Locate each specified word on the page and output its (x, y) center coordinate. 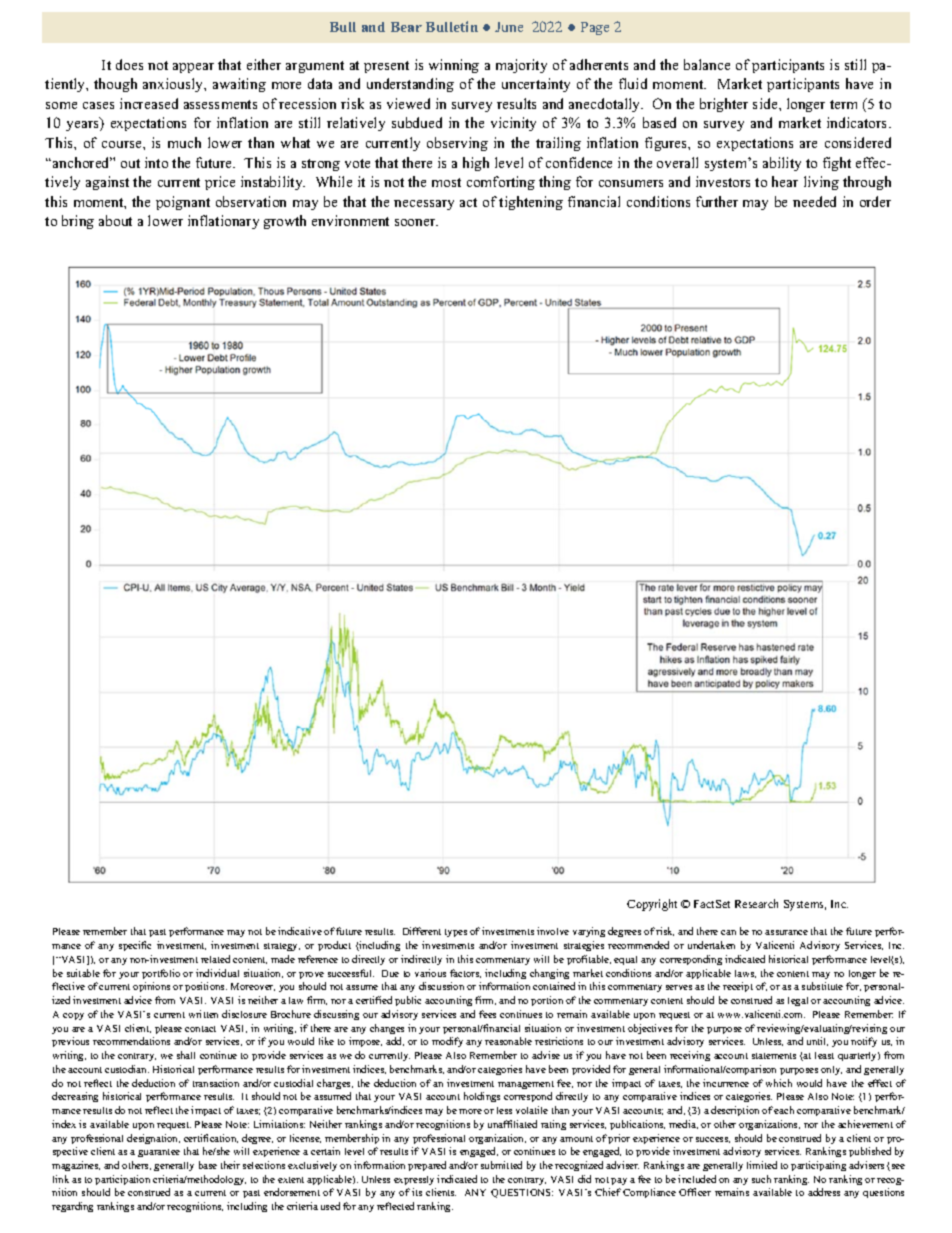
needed (814, 201)
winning (454, 66)
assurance (786, 932)
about (115, 220)
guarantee (159, 1153)
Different (422, 931)
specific (135, 946)
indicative (300, 931)
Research (756, 903)
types (456, 933)
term (843, 104)
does (129, 64)
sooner (416, 222)
